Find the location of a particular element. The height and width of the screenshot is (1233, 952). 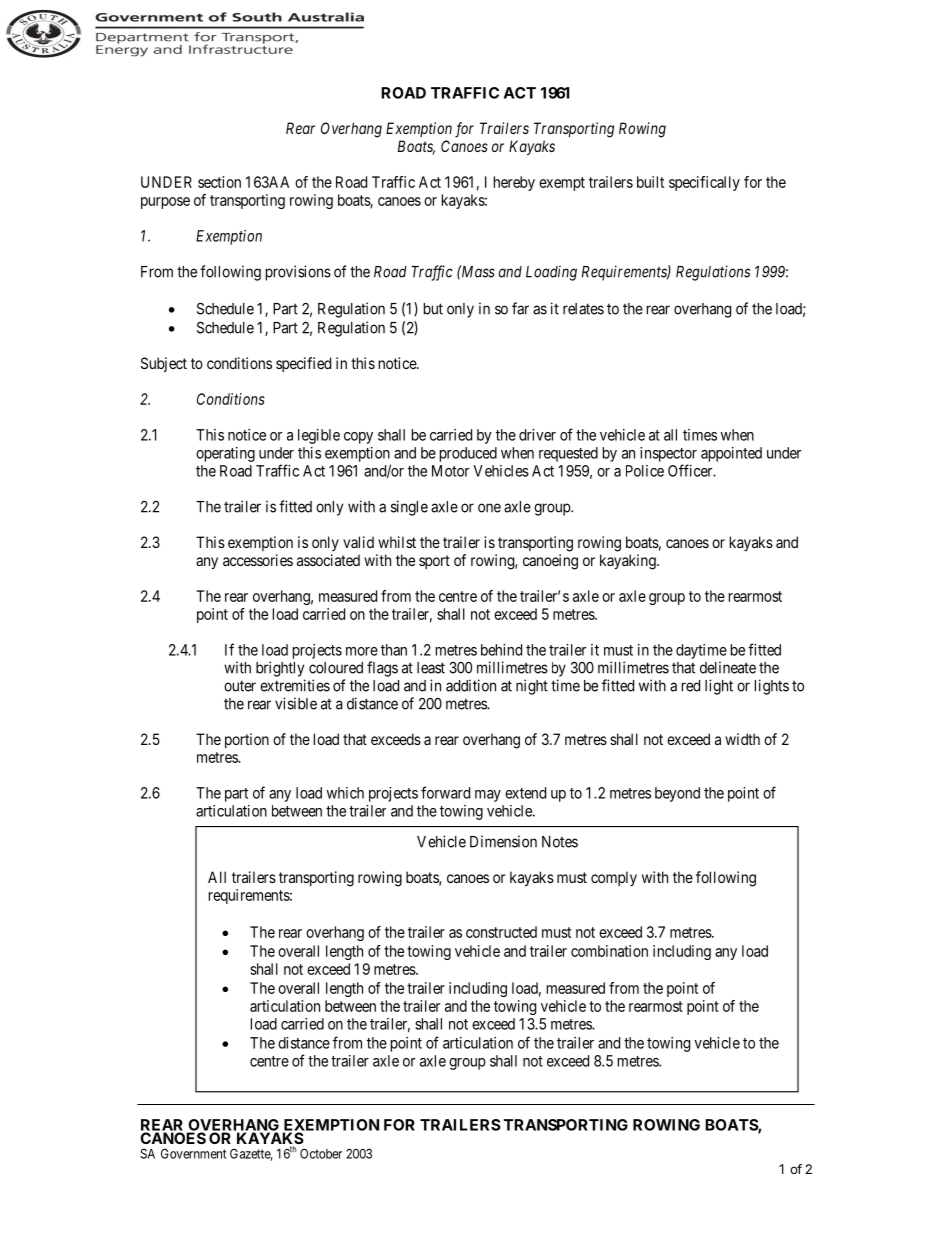

comply is located at coordinates (614, 878).
